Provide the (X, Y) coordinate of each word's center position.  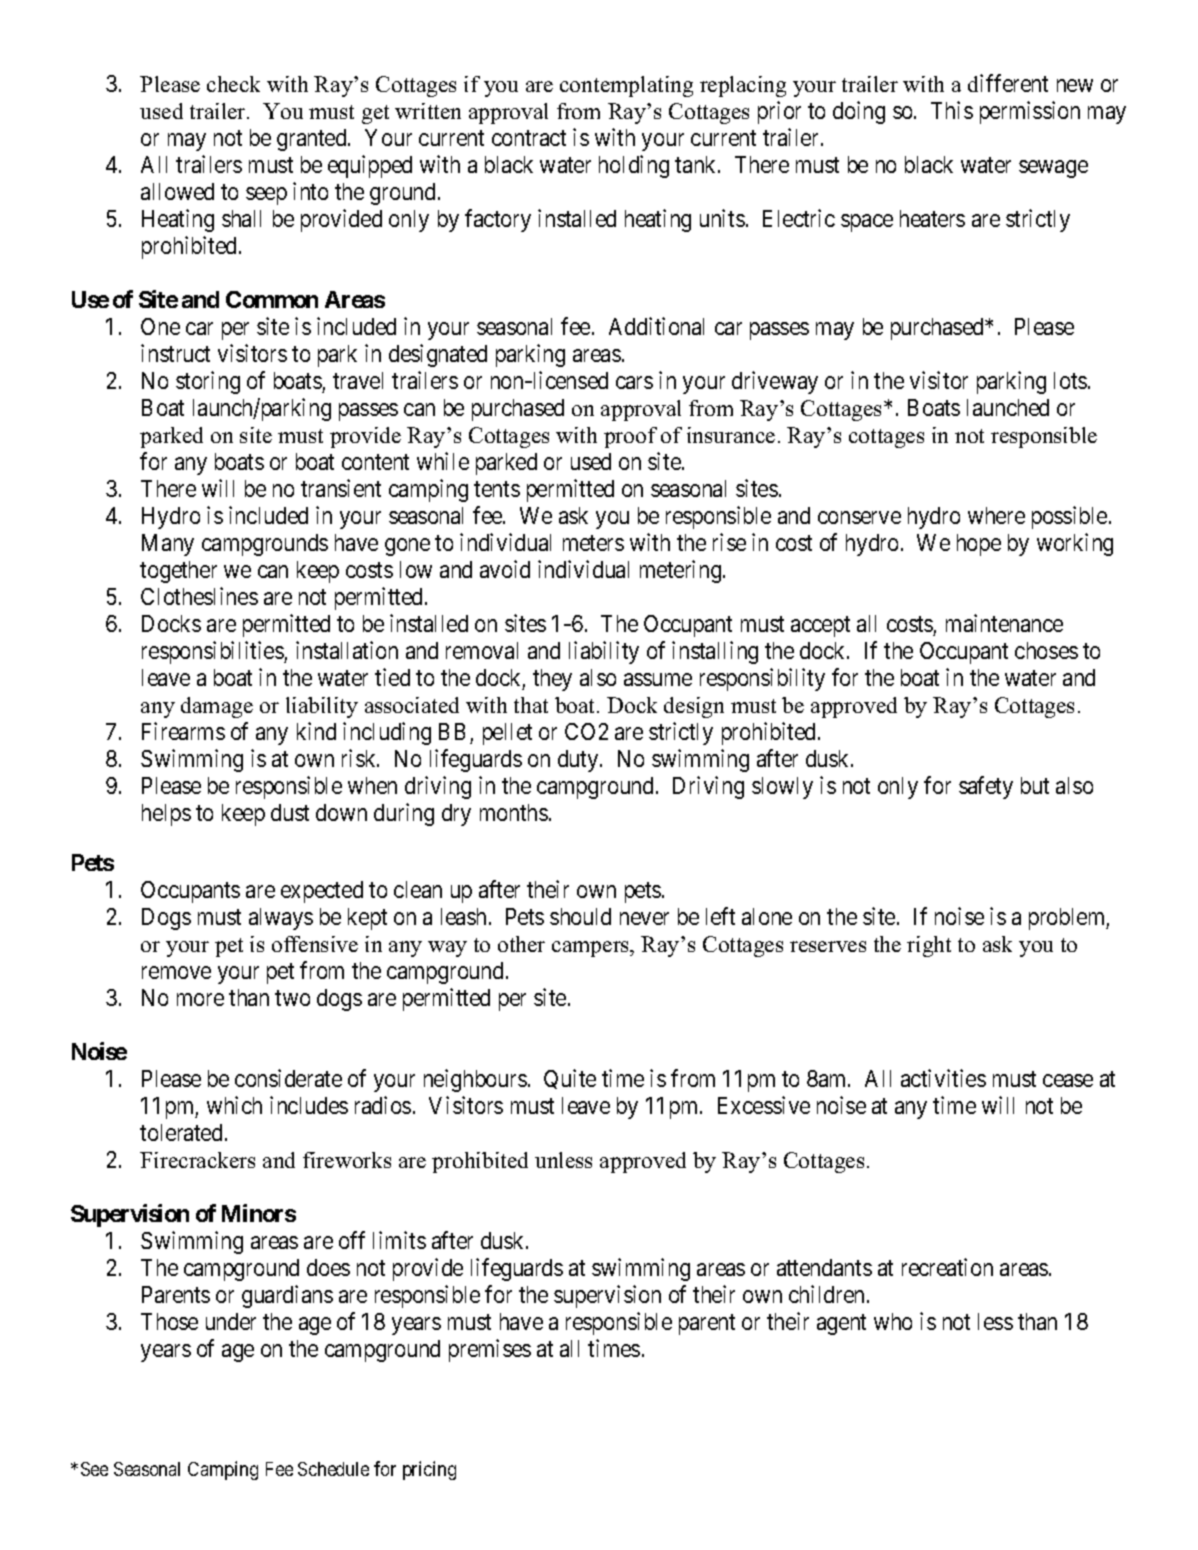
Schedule (333, 1469)
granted (313, 140)
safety (986, 787)
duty (579, 761)
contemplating (626, 86)
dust (290, 812)
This (952, 110)
